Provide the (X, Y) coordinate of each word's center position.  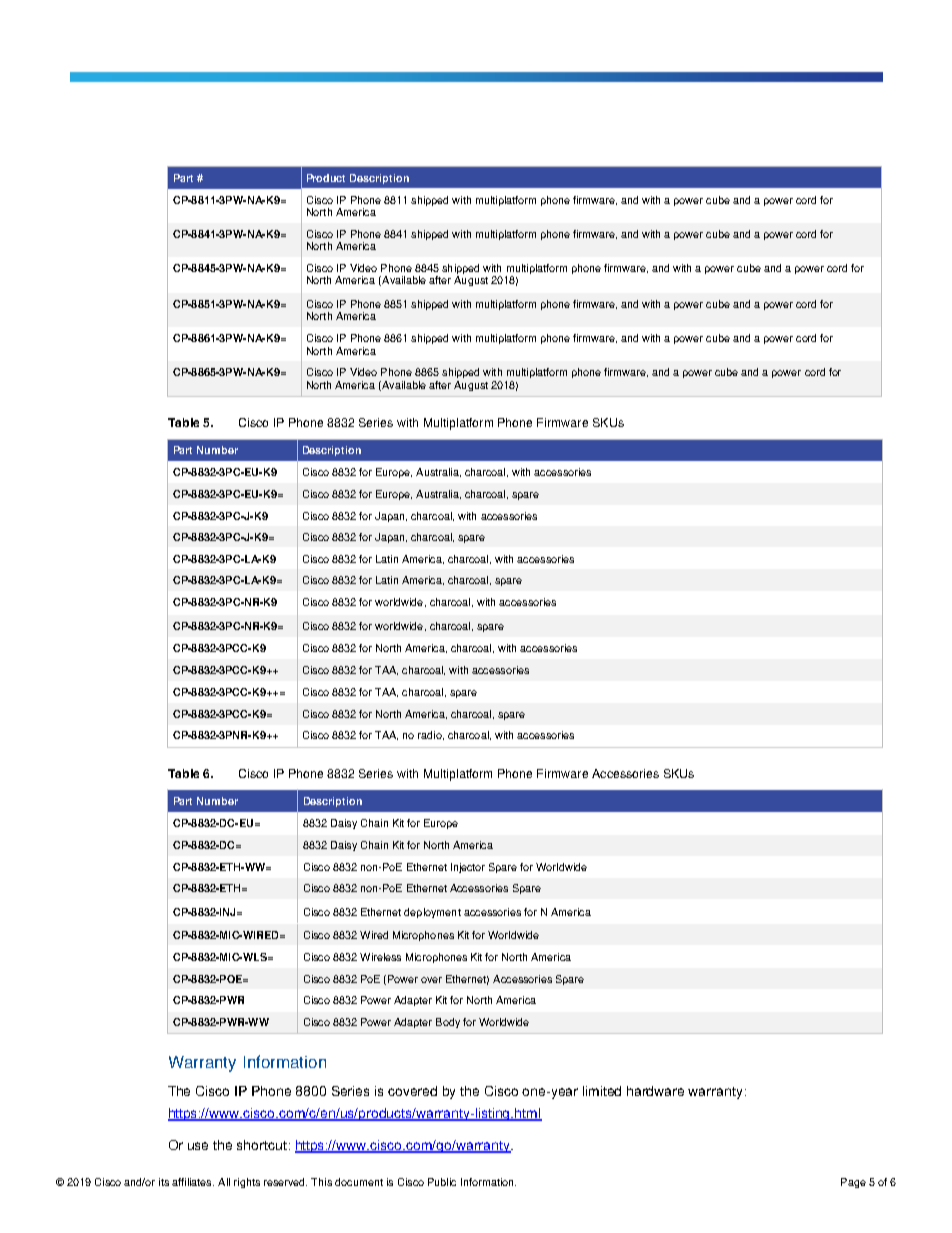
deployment (432, 913)
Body (448, 1023)
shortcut (262, 1145)
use (198, 1146)
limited (602, 1091)
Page (853, 1183)
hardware (655, 1091)
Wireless (380, 957)
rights (247, 1183)
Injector (468, 868)
